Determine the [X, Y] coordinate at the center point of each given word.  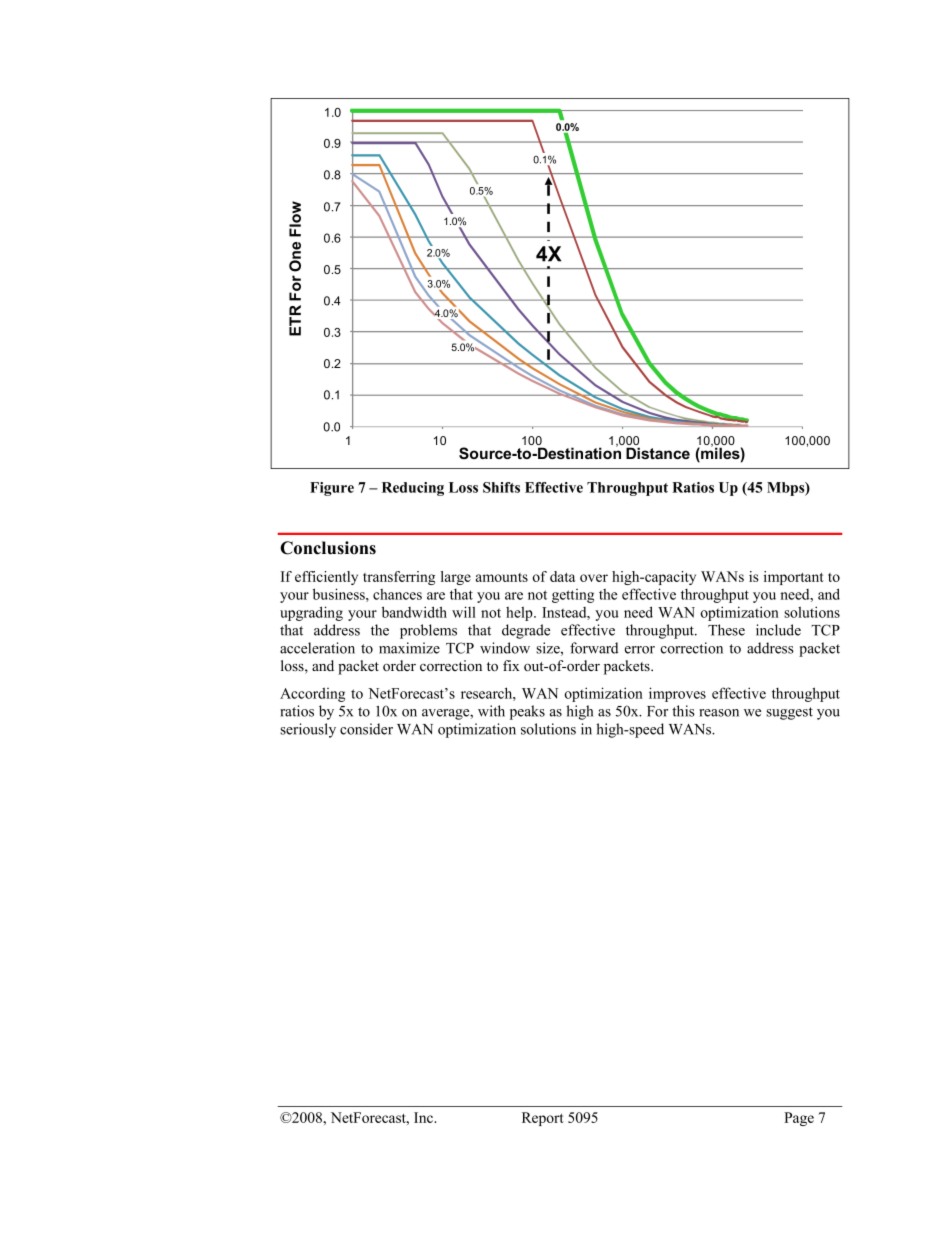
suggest [789, 713]
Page [799, 1119]
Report [543, 1119]
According [312, 694]
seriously [308, 730]
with [491, 711]
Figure [332, 489]
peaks [527, 712]
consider [366, 729]
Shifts [501, 487]
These [726, 630]
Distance [658, 453]
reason [719, 713]
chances [397, 594]
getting [573, 596]
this [683, 711]
